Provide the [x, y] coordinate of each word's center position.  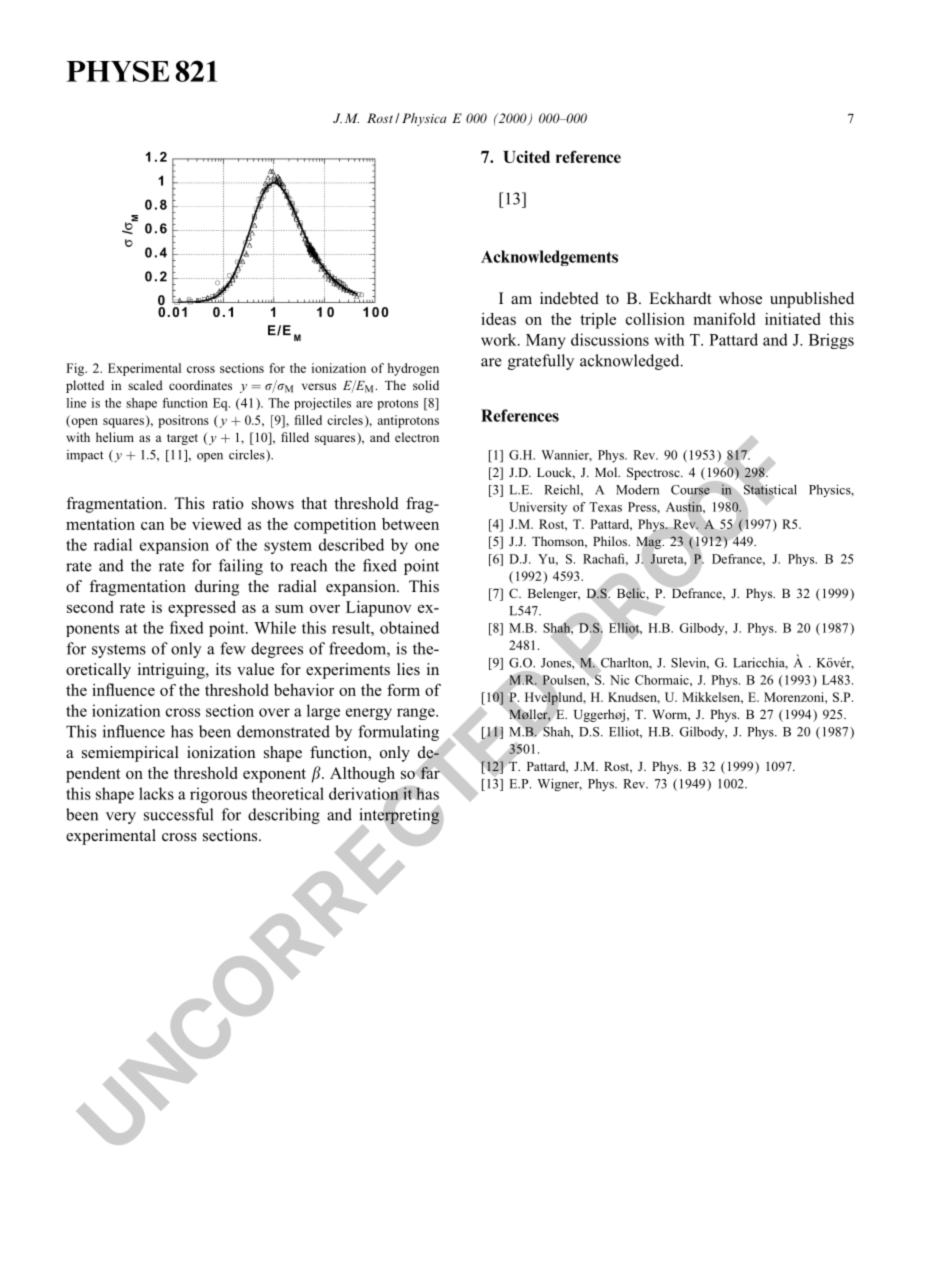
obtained [409, 627]
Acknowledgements [549, 258]
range [417, 714]
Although [362, 775]
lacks [156, 793]
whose [740, 298]
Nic [620, 680]
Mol [607, 472]
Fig [76, 369]
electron [417, 437]
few [233, 648]
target [182, 439]
